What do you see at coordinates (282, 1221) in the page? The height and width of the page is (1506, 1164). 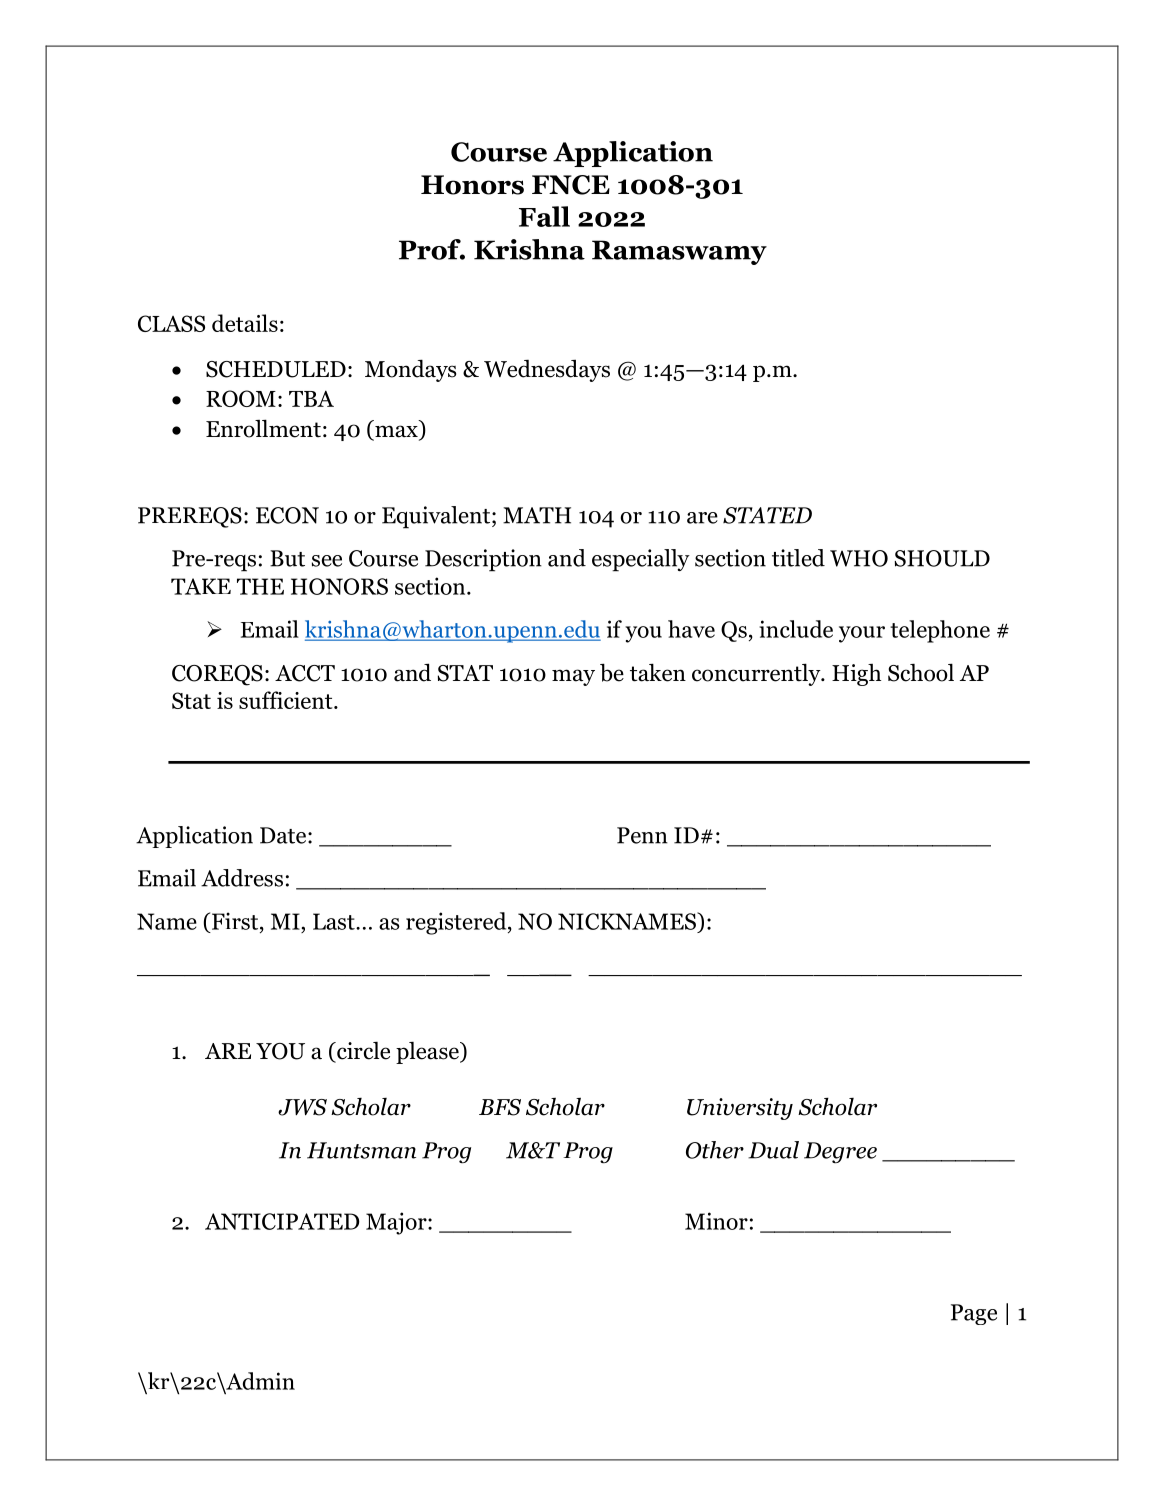 I see `ANTICIPATED` at bounding box center [282, 1221].
